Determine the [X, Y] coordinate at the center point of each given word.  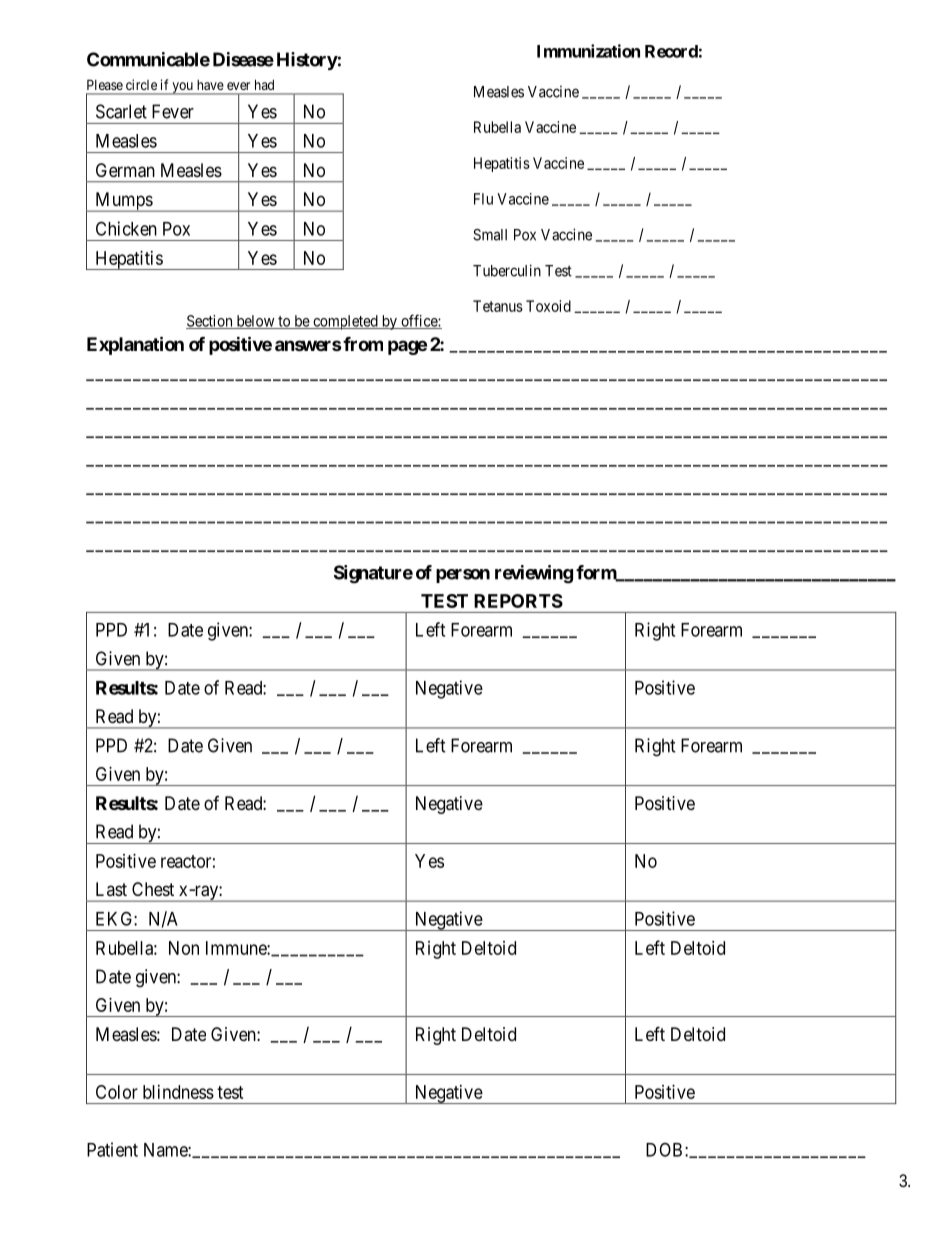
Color [117, 1092]
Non [184, 948]
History [307, 61]
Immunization [588, 51]
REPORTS [518, 601]
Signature [373, 574]
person [463, 576]
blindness [178, 1092]
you [182, 88]
